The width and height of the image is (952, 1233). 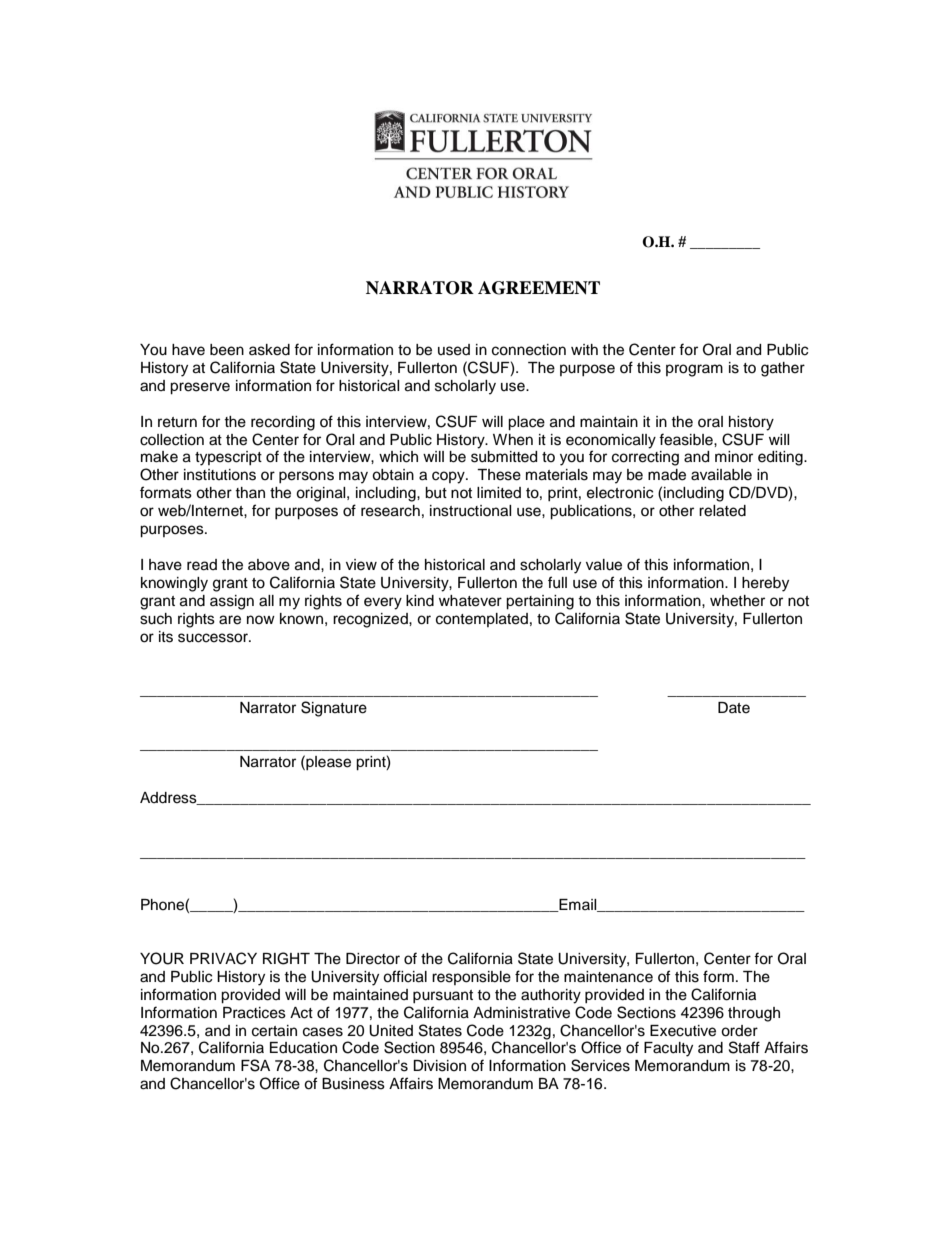 What do you see at coordinates (255, 1065) in the image?
I see `FSA` at bounding box center [255, 1065].
